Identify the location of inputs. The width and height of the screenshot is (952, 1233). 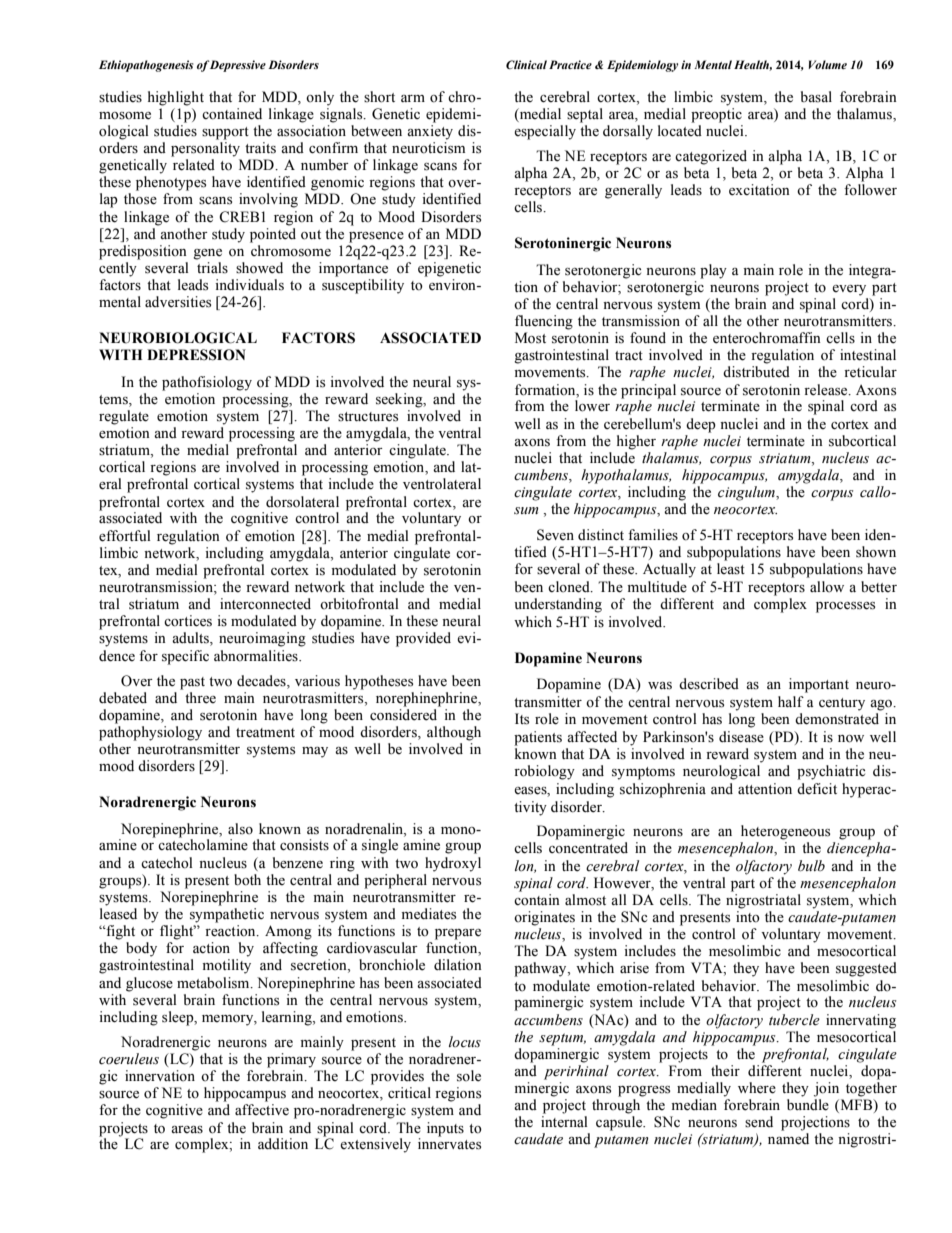
(445, 1129).
